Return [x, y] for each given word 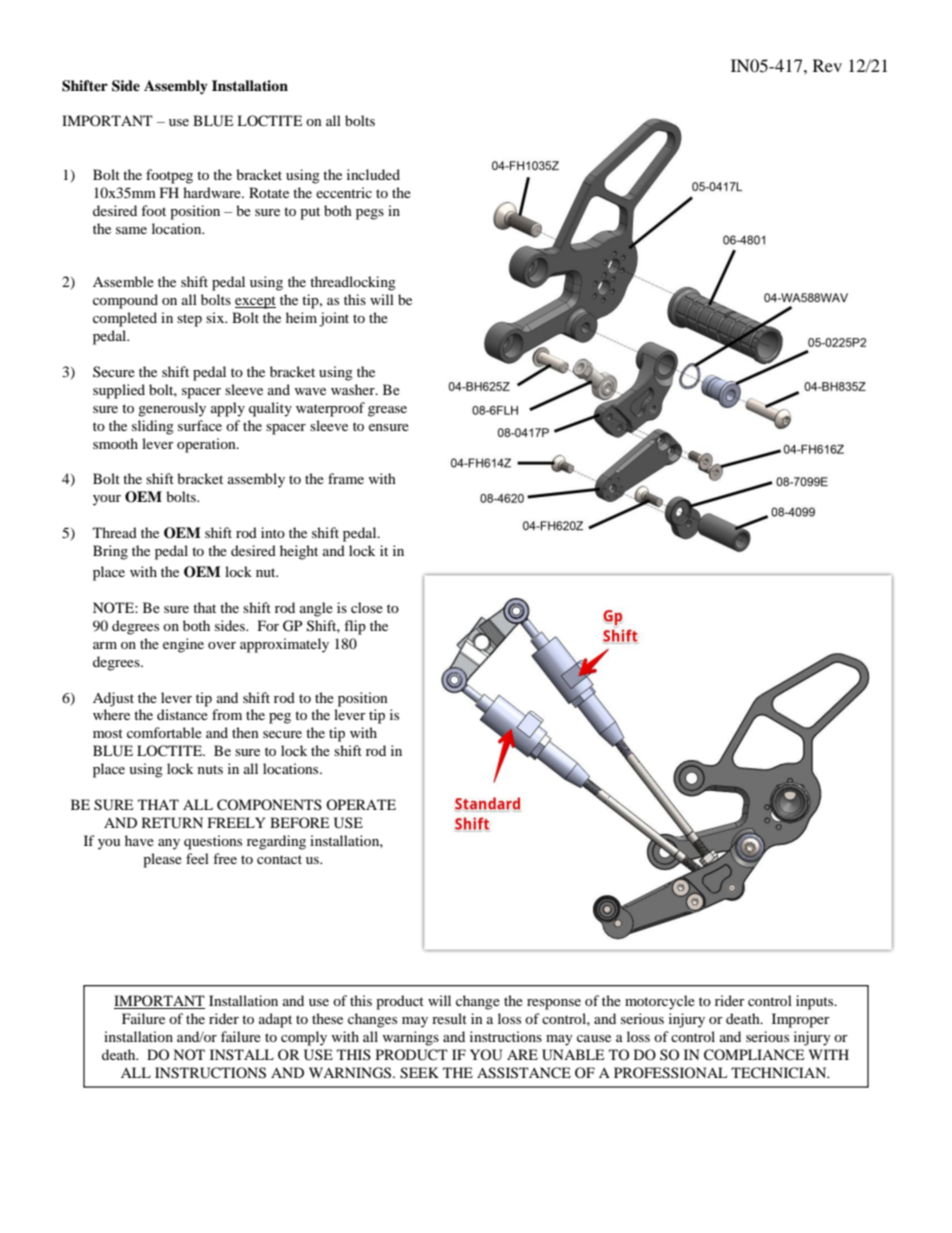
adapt [275, 1020]
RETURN [172, 823]
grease [387, 411]
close [367, 607]
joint [334, 319]
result [449, 1018]
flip [355, 627]
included [373, 174]
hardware [213, 192]
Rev [827, 65]
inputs [816, 1002]
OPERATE [361, 804]
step [189, 320]
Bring [110, 552]
